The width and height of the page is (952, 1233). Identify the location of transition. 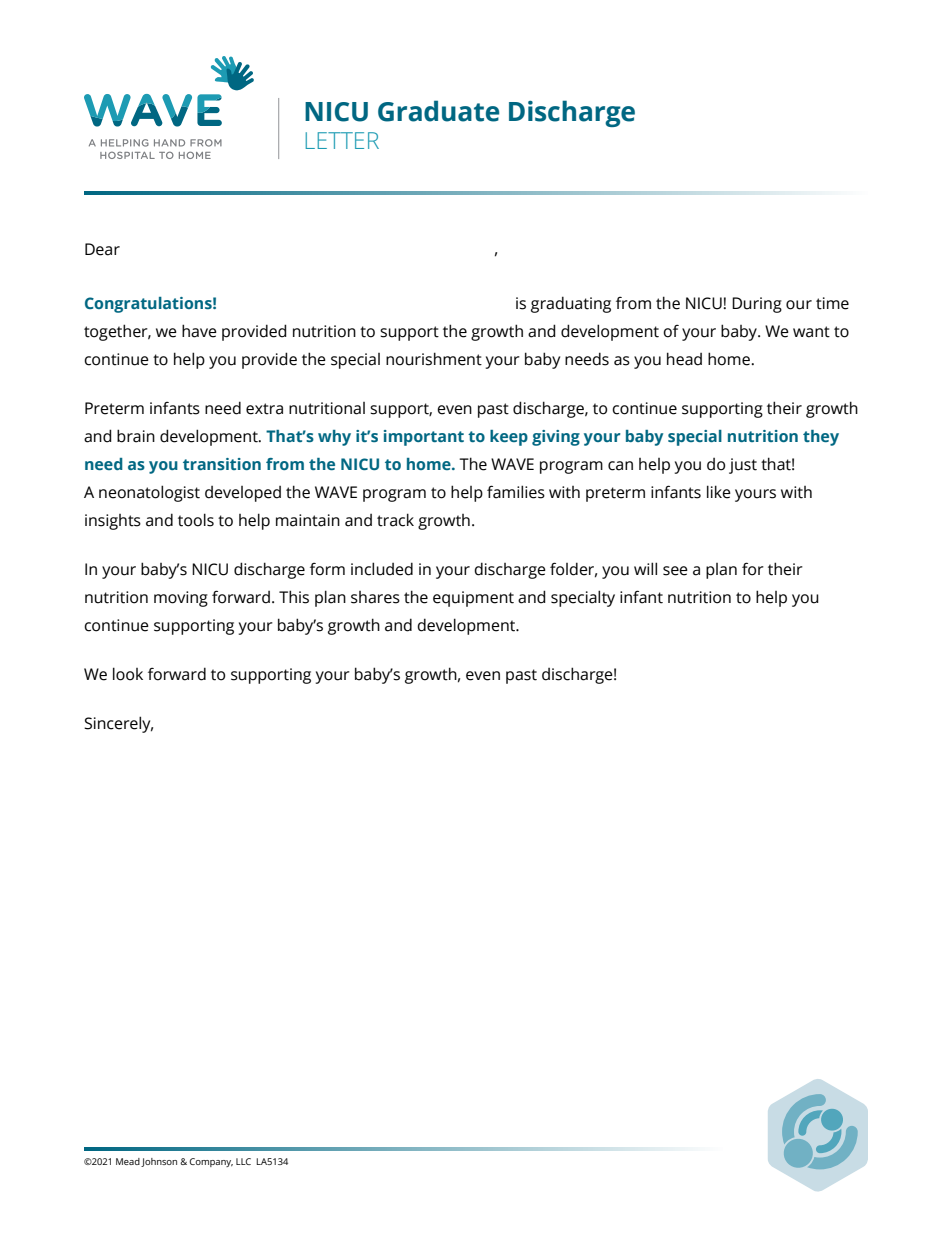
(222, 464).
